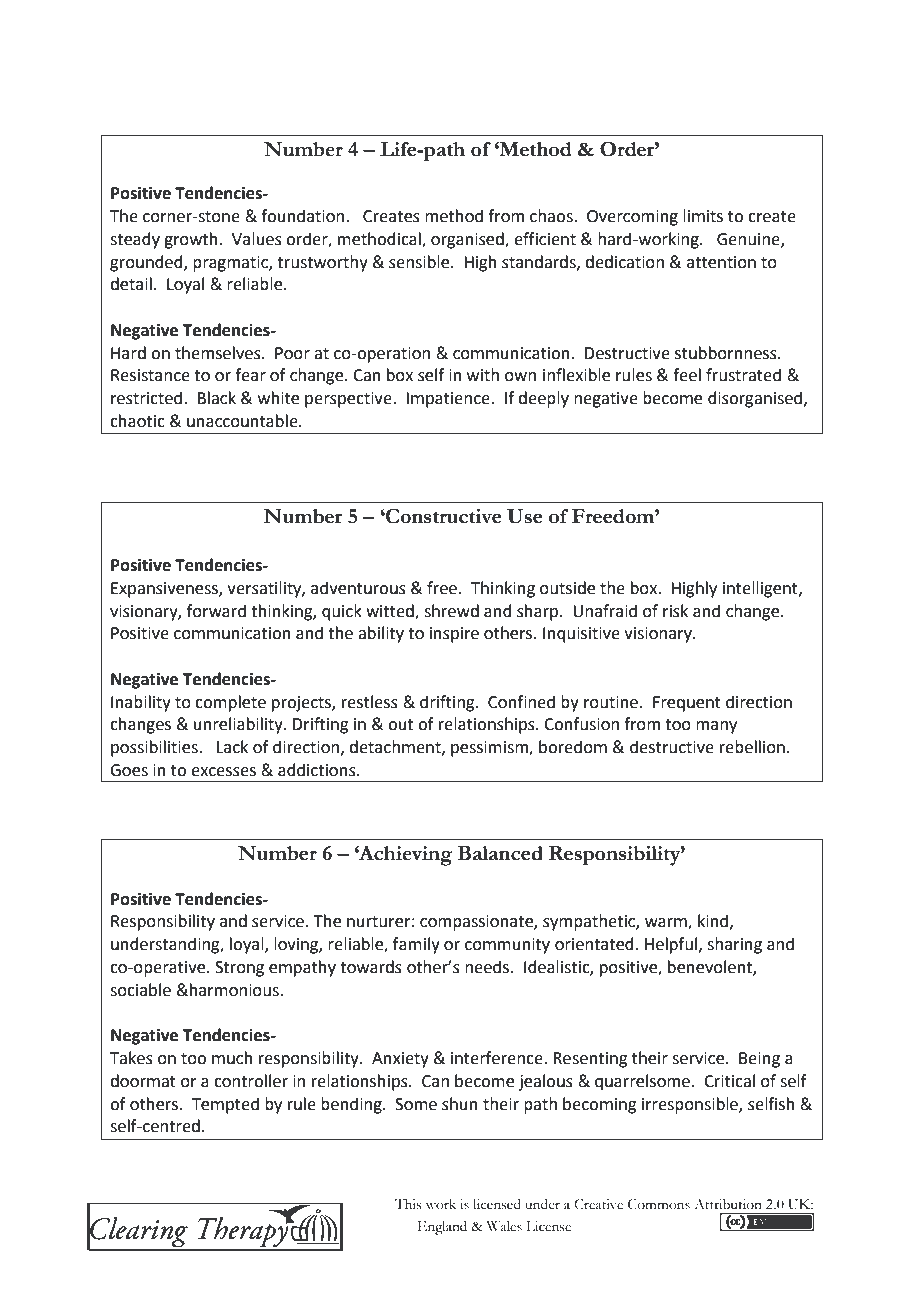 The height and width of the image is (1308, 924). What do you see at coordinates (420, 262) in the image?
I see `sensible` at bounding box center [420, 262].
